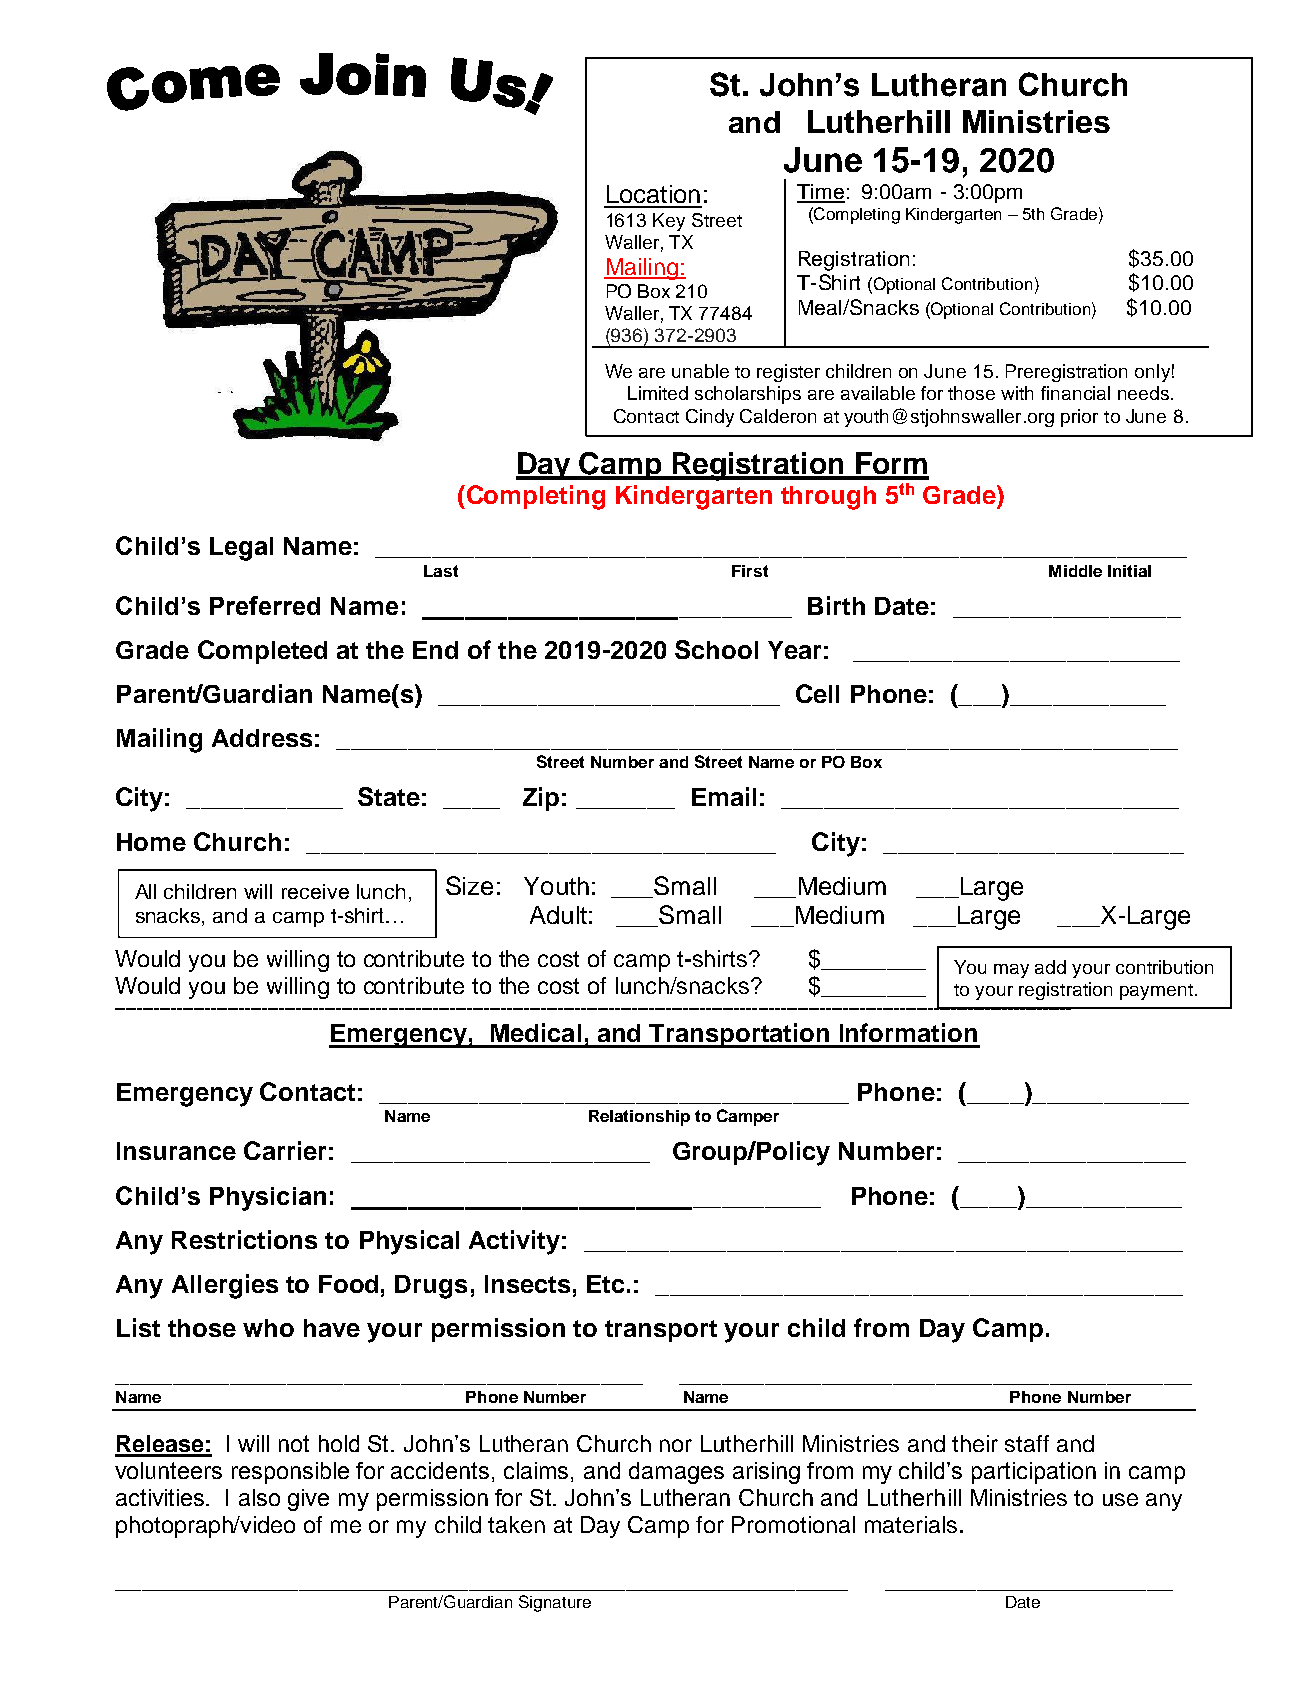 This screenshot has height=1693, width=1308. I want to click on Key, so click(669, 222).
